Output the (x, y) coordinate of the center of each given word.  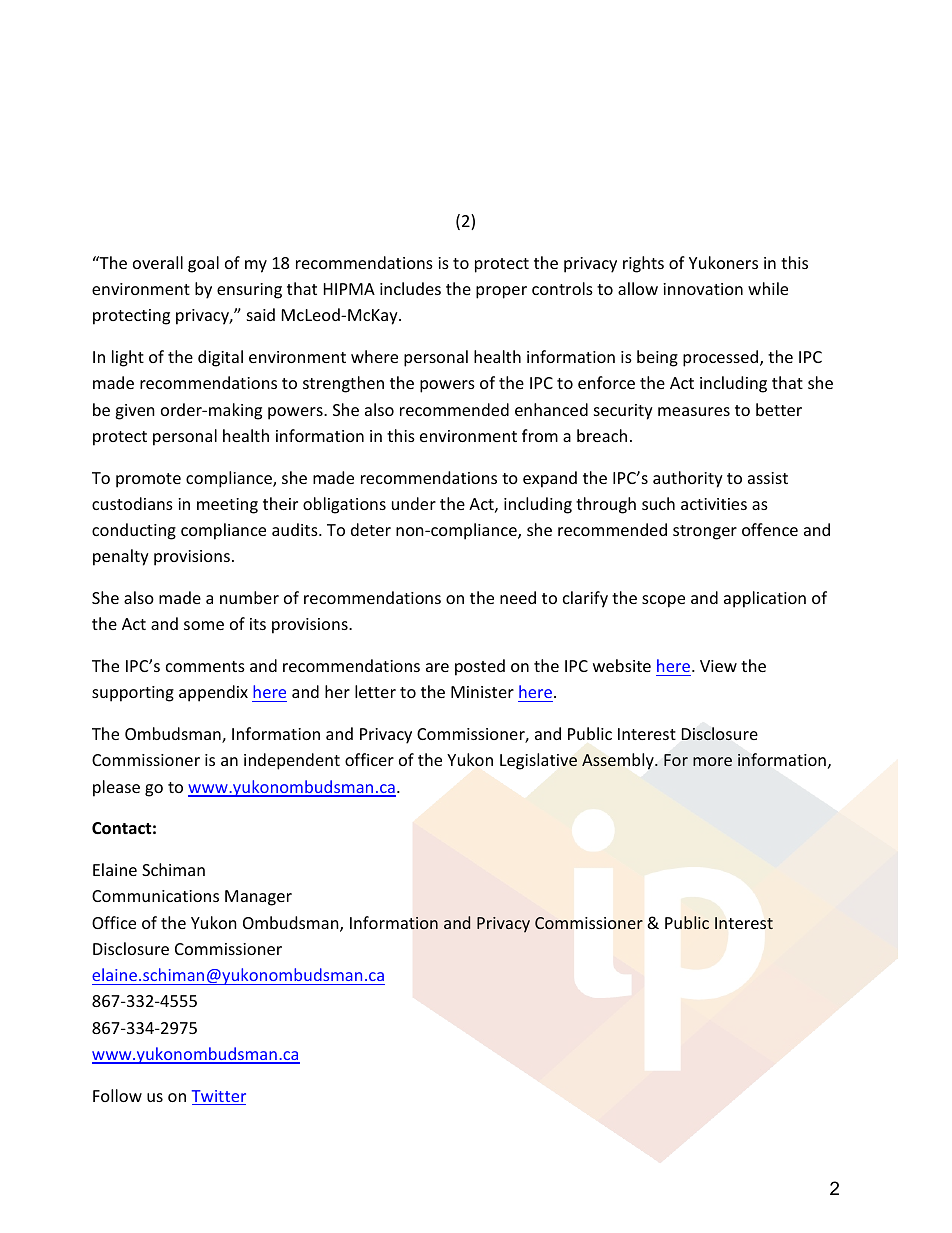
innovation (703, 289)
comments (205, 666)
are (437, 667)
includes (410, 288)
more (712, 761)
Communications (155, 896)
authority (688, 479)
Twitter (219, 1097)
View (718, 666)
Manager (258, 898)
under (414, 503)
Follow (117, 1095)
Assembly (619, 761)
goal (203, 264)
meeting (227, 506)
